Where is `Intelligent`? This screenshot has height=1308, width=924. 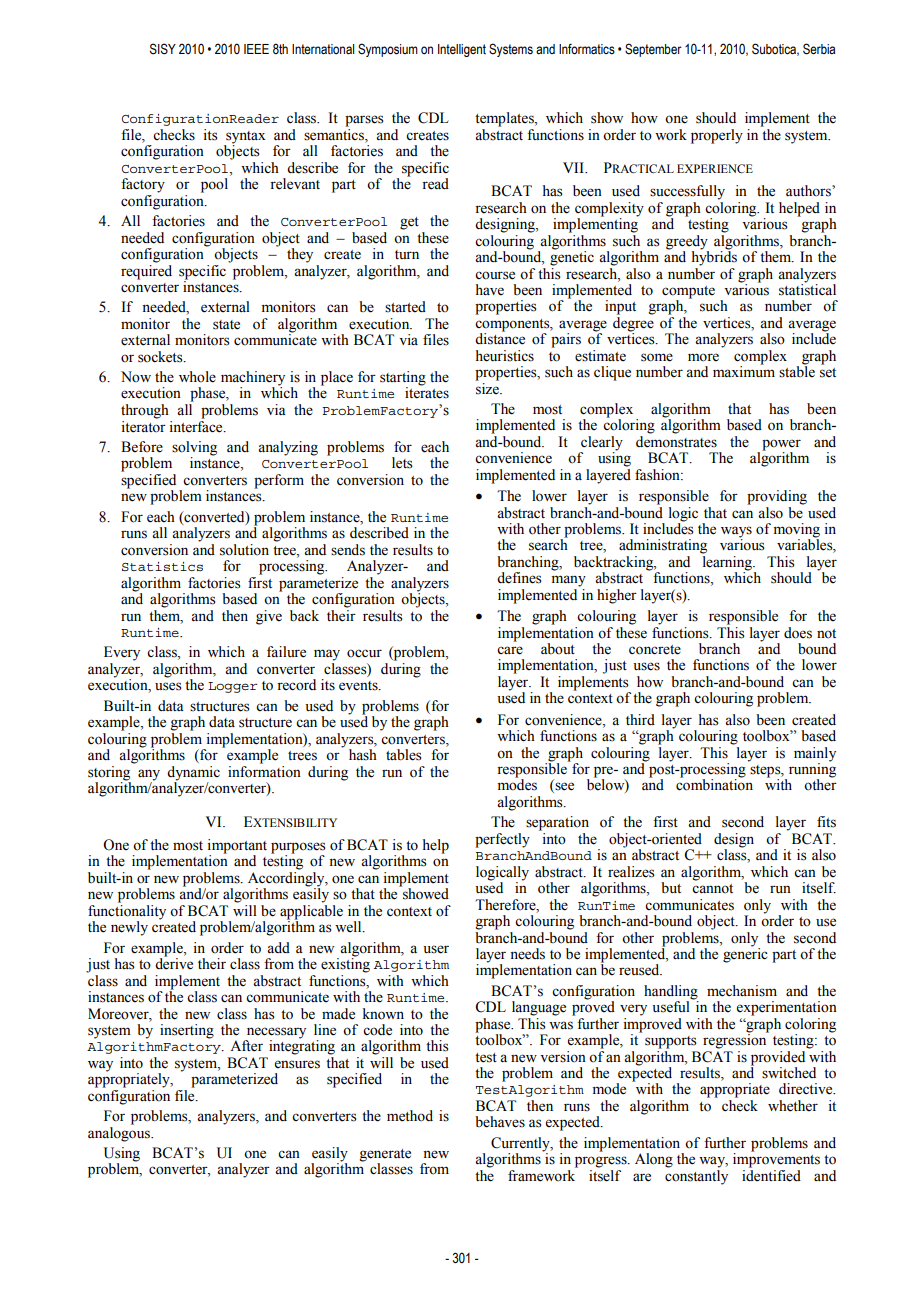 Intelligent is located at coordinates (462, 50).
